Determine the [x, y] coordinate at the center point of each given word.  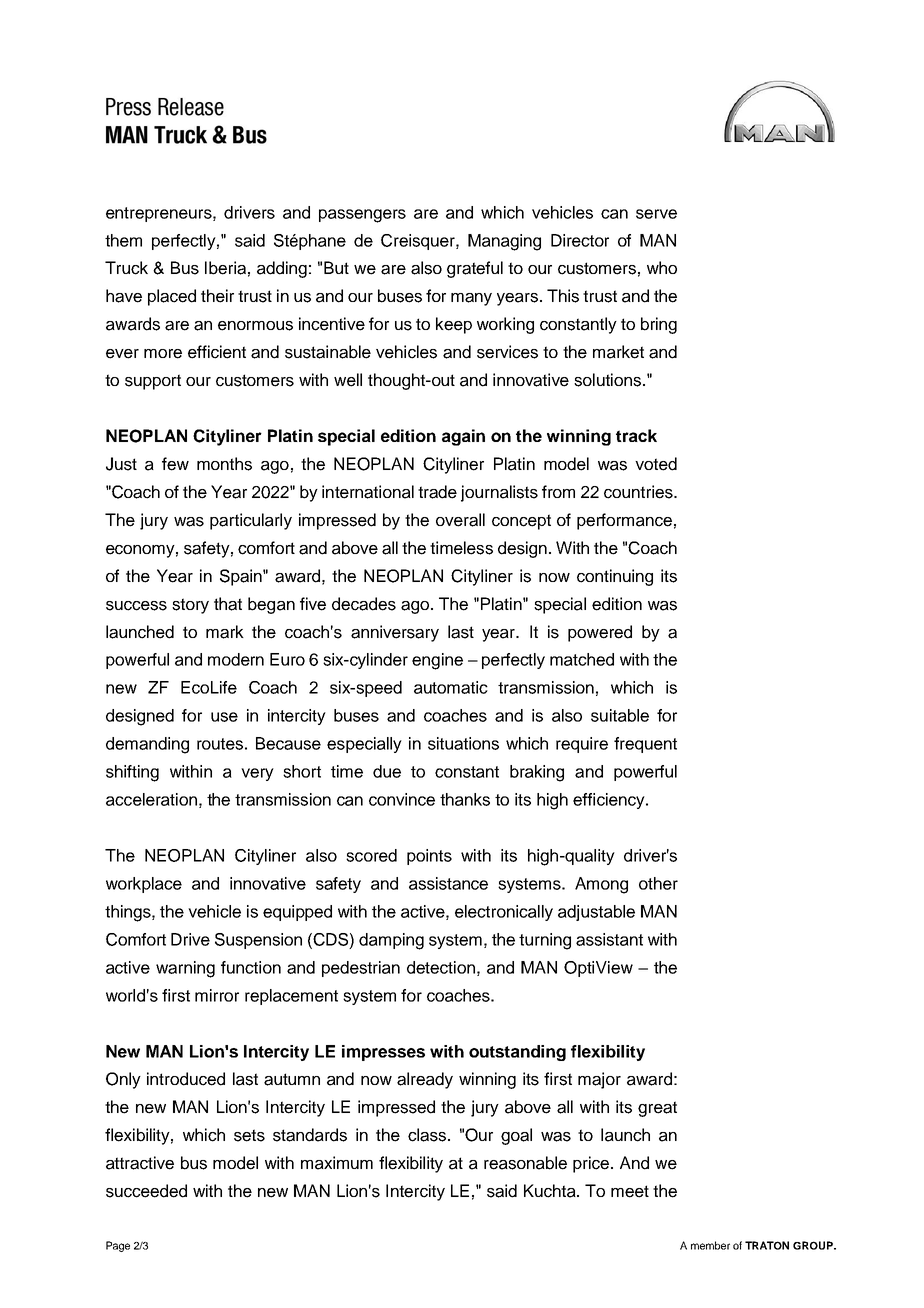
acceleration [151, 799]
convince [402, 799]
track [636, 435]
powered [600, 633]
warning [185, 969]
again [463, 437]
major [599, 1080]
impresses [383, 1053]
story [190, 606]
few [175, 464]
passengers [362, 216]
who [662, 267]
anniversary [395, 633]
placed [172, 297]
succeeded [146, 1191]
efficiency [610, 801]
